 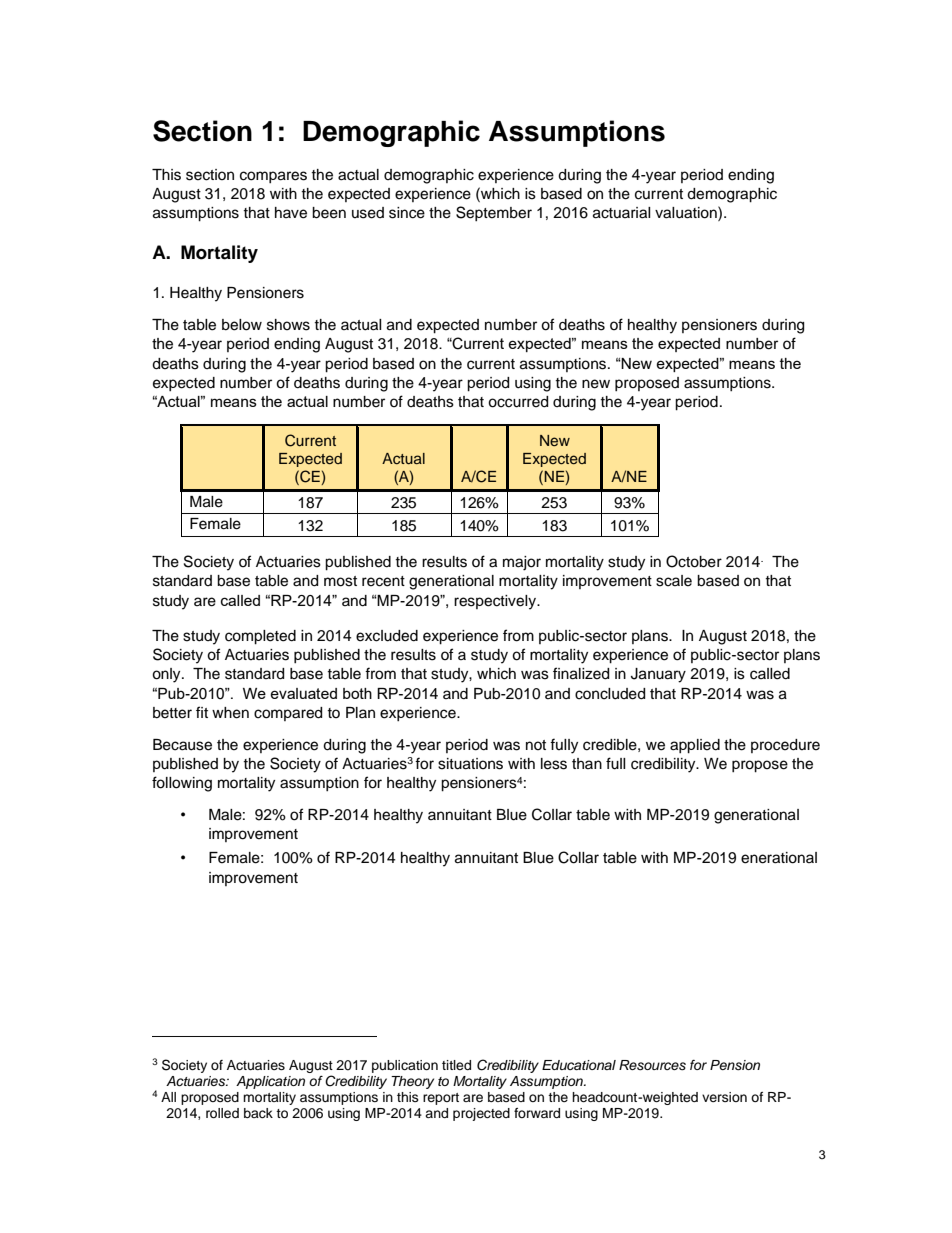 I want to click on actuarial, so click(x=622, y=213).
